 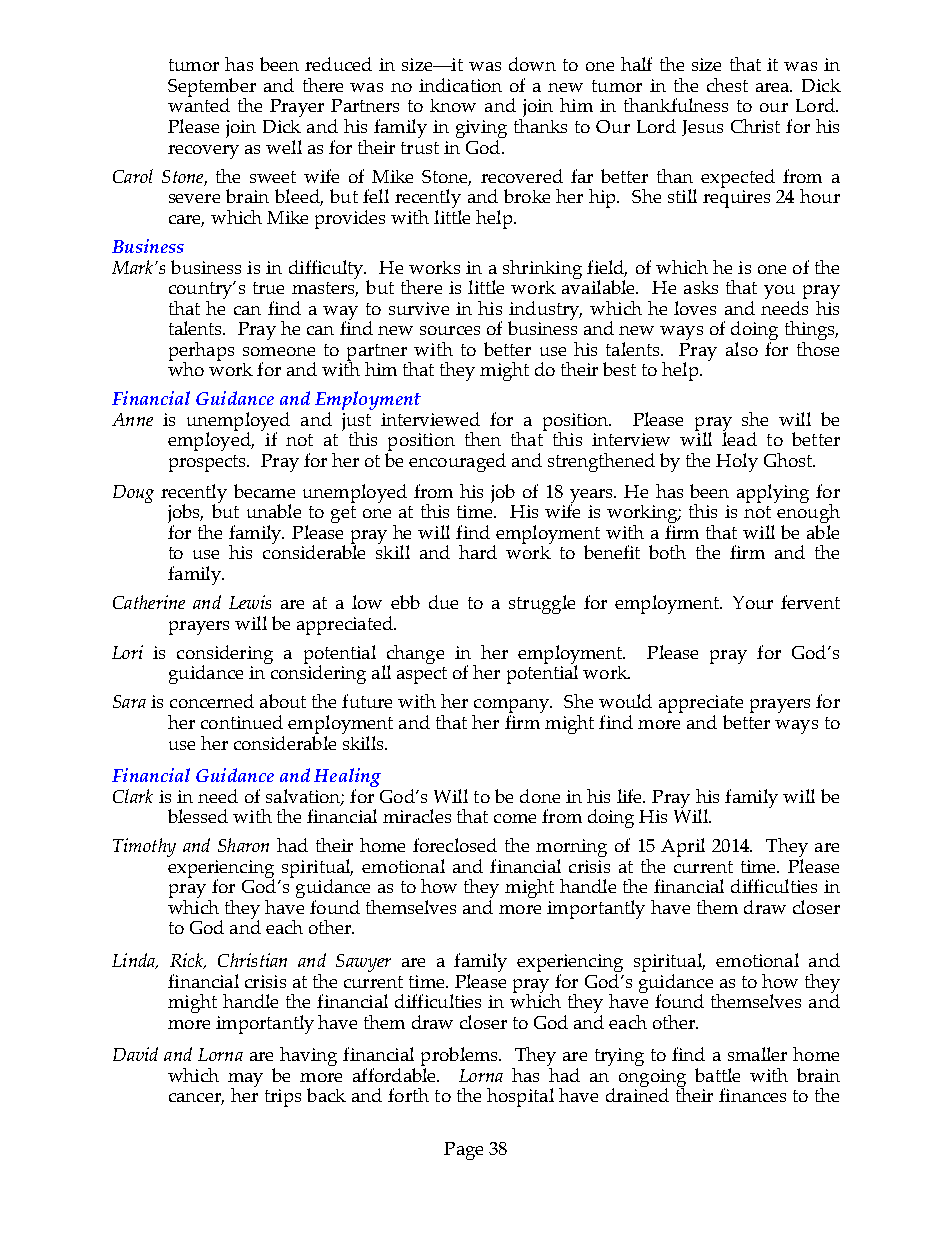 I want to click on indication, so click(x=460, y=85).
